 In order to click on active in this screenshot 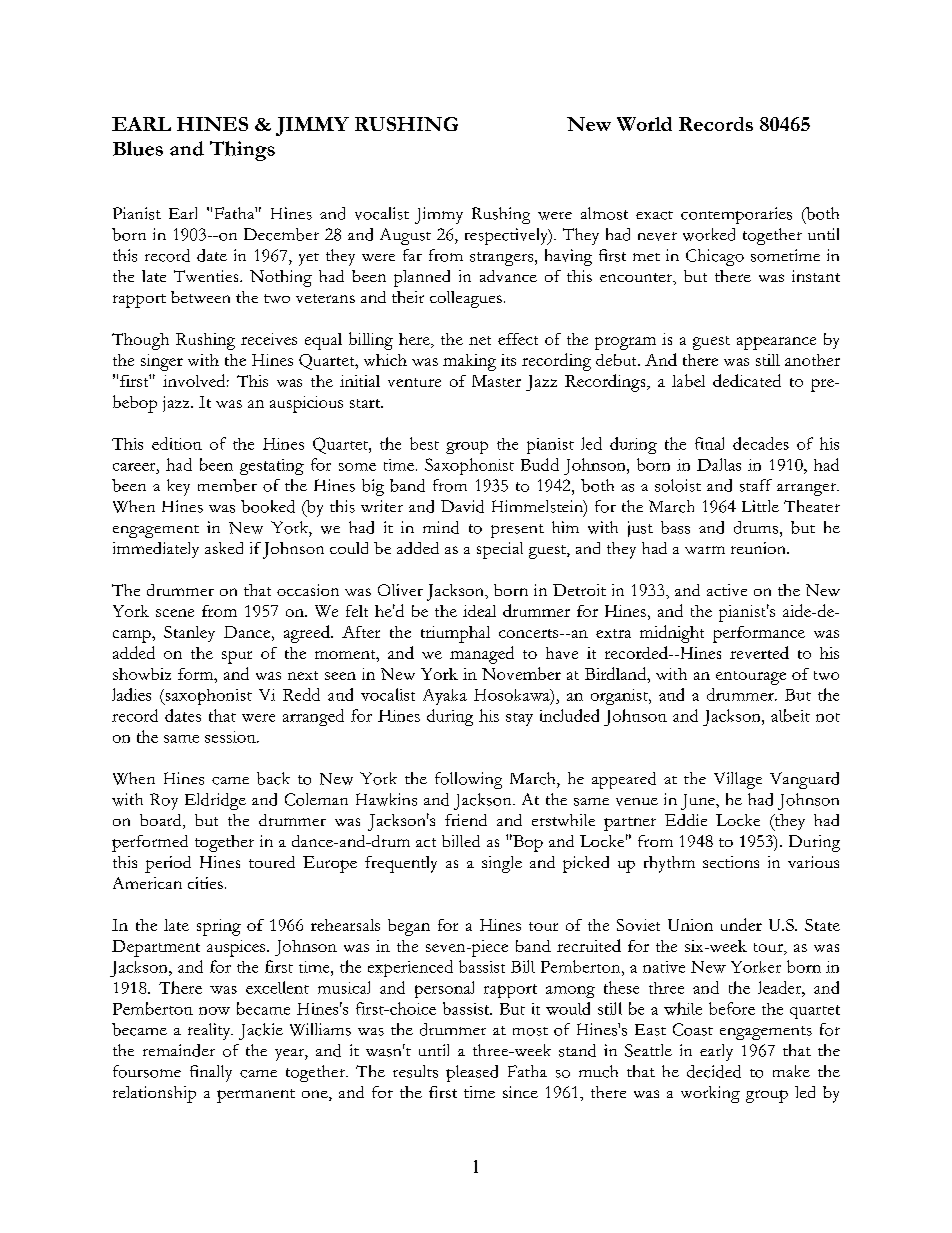, I will do `click(727, 590)`.
